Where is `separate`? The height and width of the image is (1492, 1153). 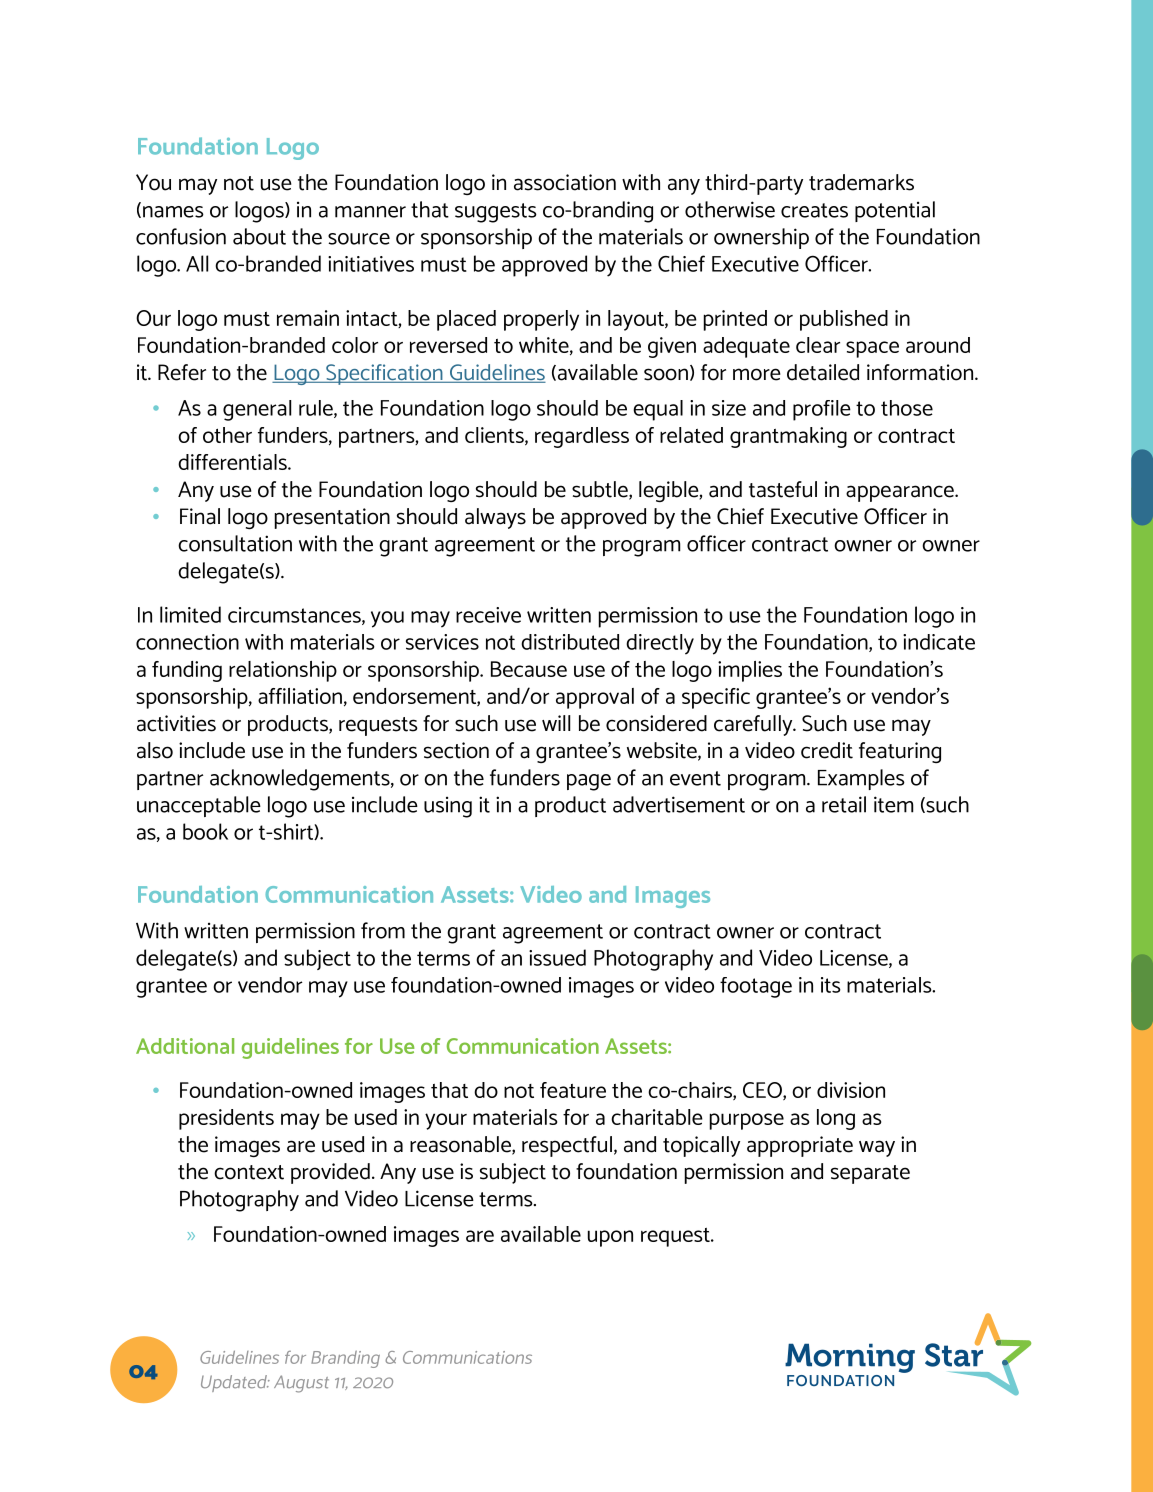 separate is located at coordinates (870, 1174).
